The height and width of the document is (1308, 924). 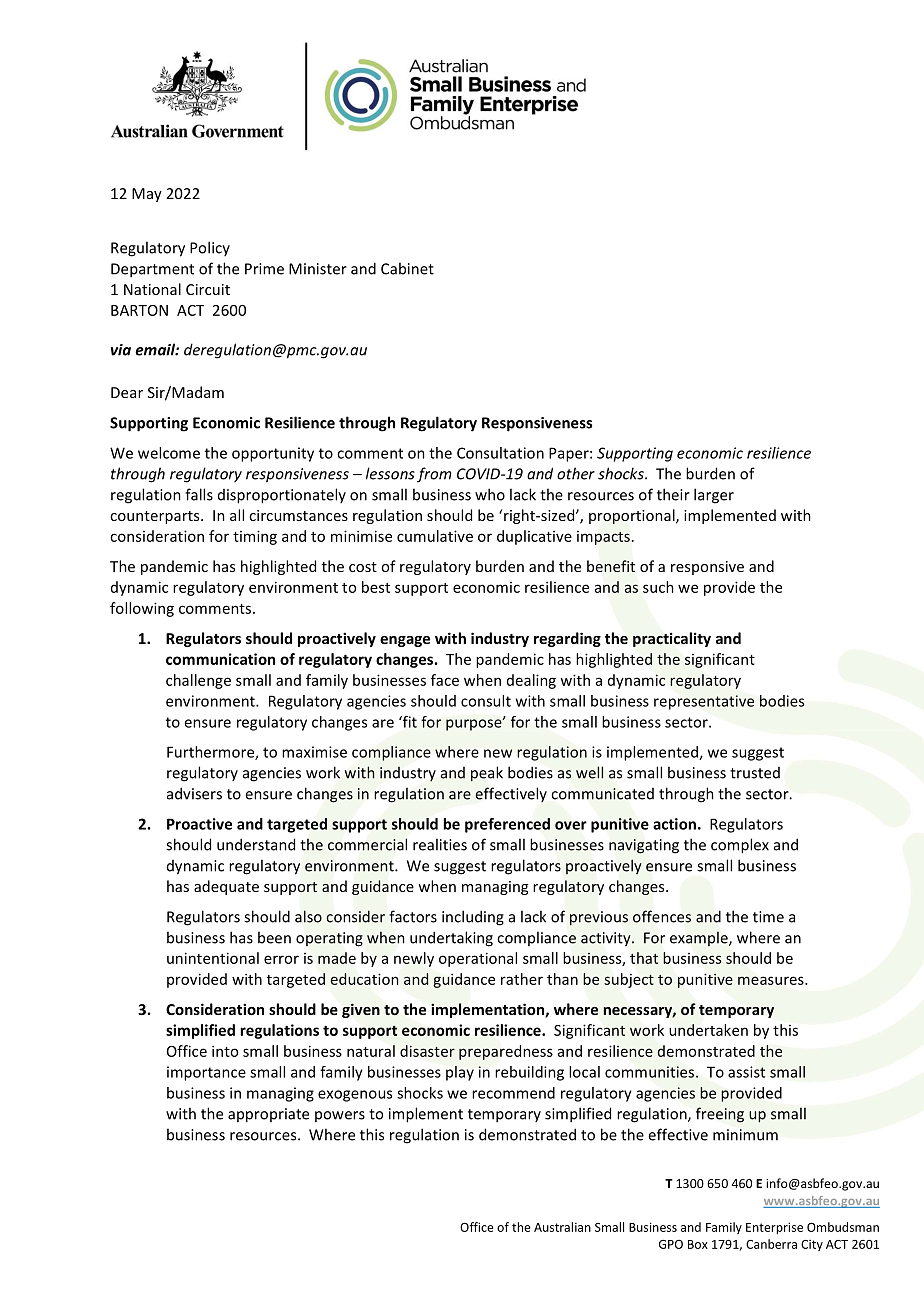 I want to click on Policy, so click(x=210, y=248).
